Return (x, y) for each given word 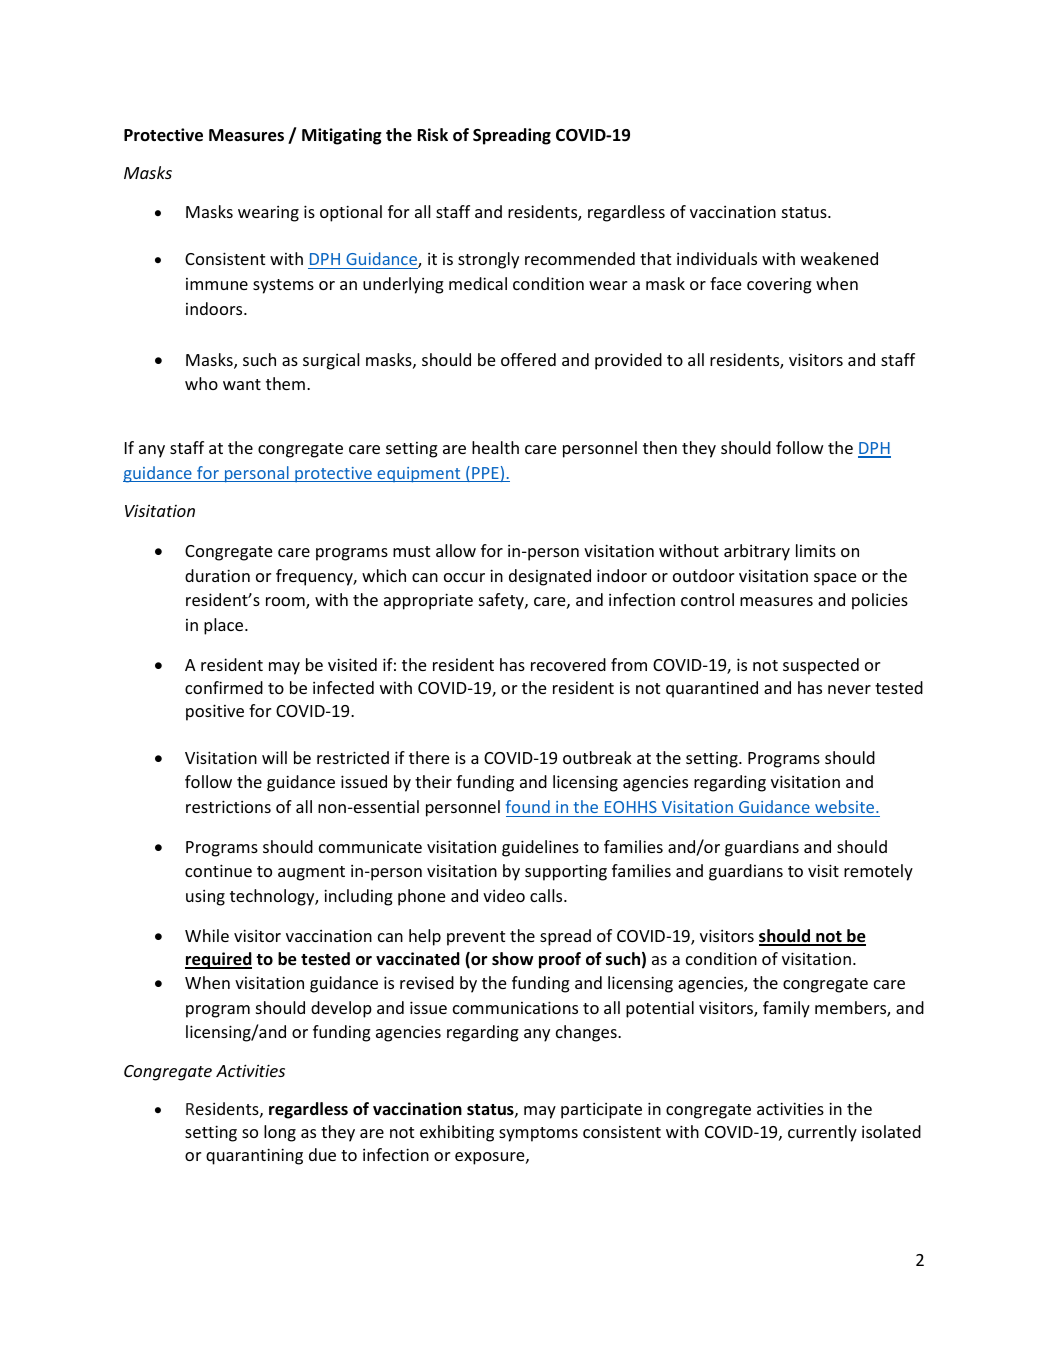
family (786, 1009)
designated (550, 577)
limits (816, 550)
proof (560, 960)
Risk (433, 134)
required (218, 960)
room (286, 603)
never (849, 689)
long (280, 1133)
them (285, 383)
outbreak (597, 757)
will (274, 757)
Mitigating (342, 136)
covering (779, 286)
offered (528, 359)
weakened (839, 258)
